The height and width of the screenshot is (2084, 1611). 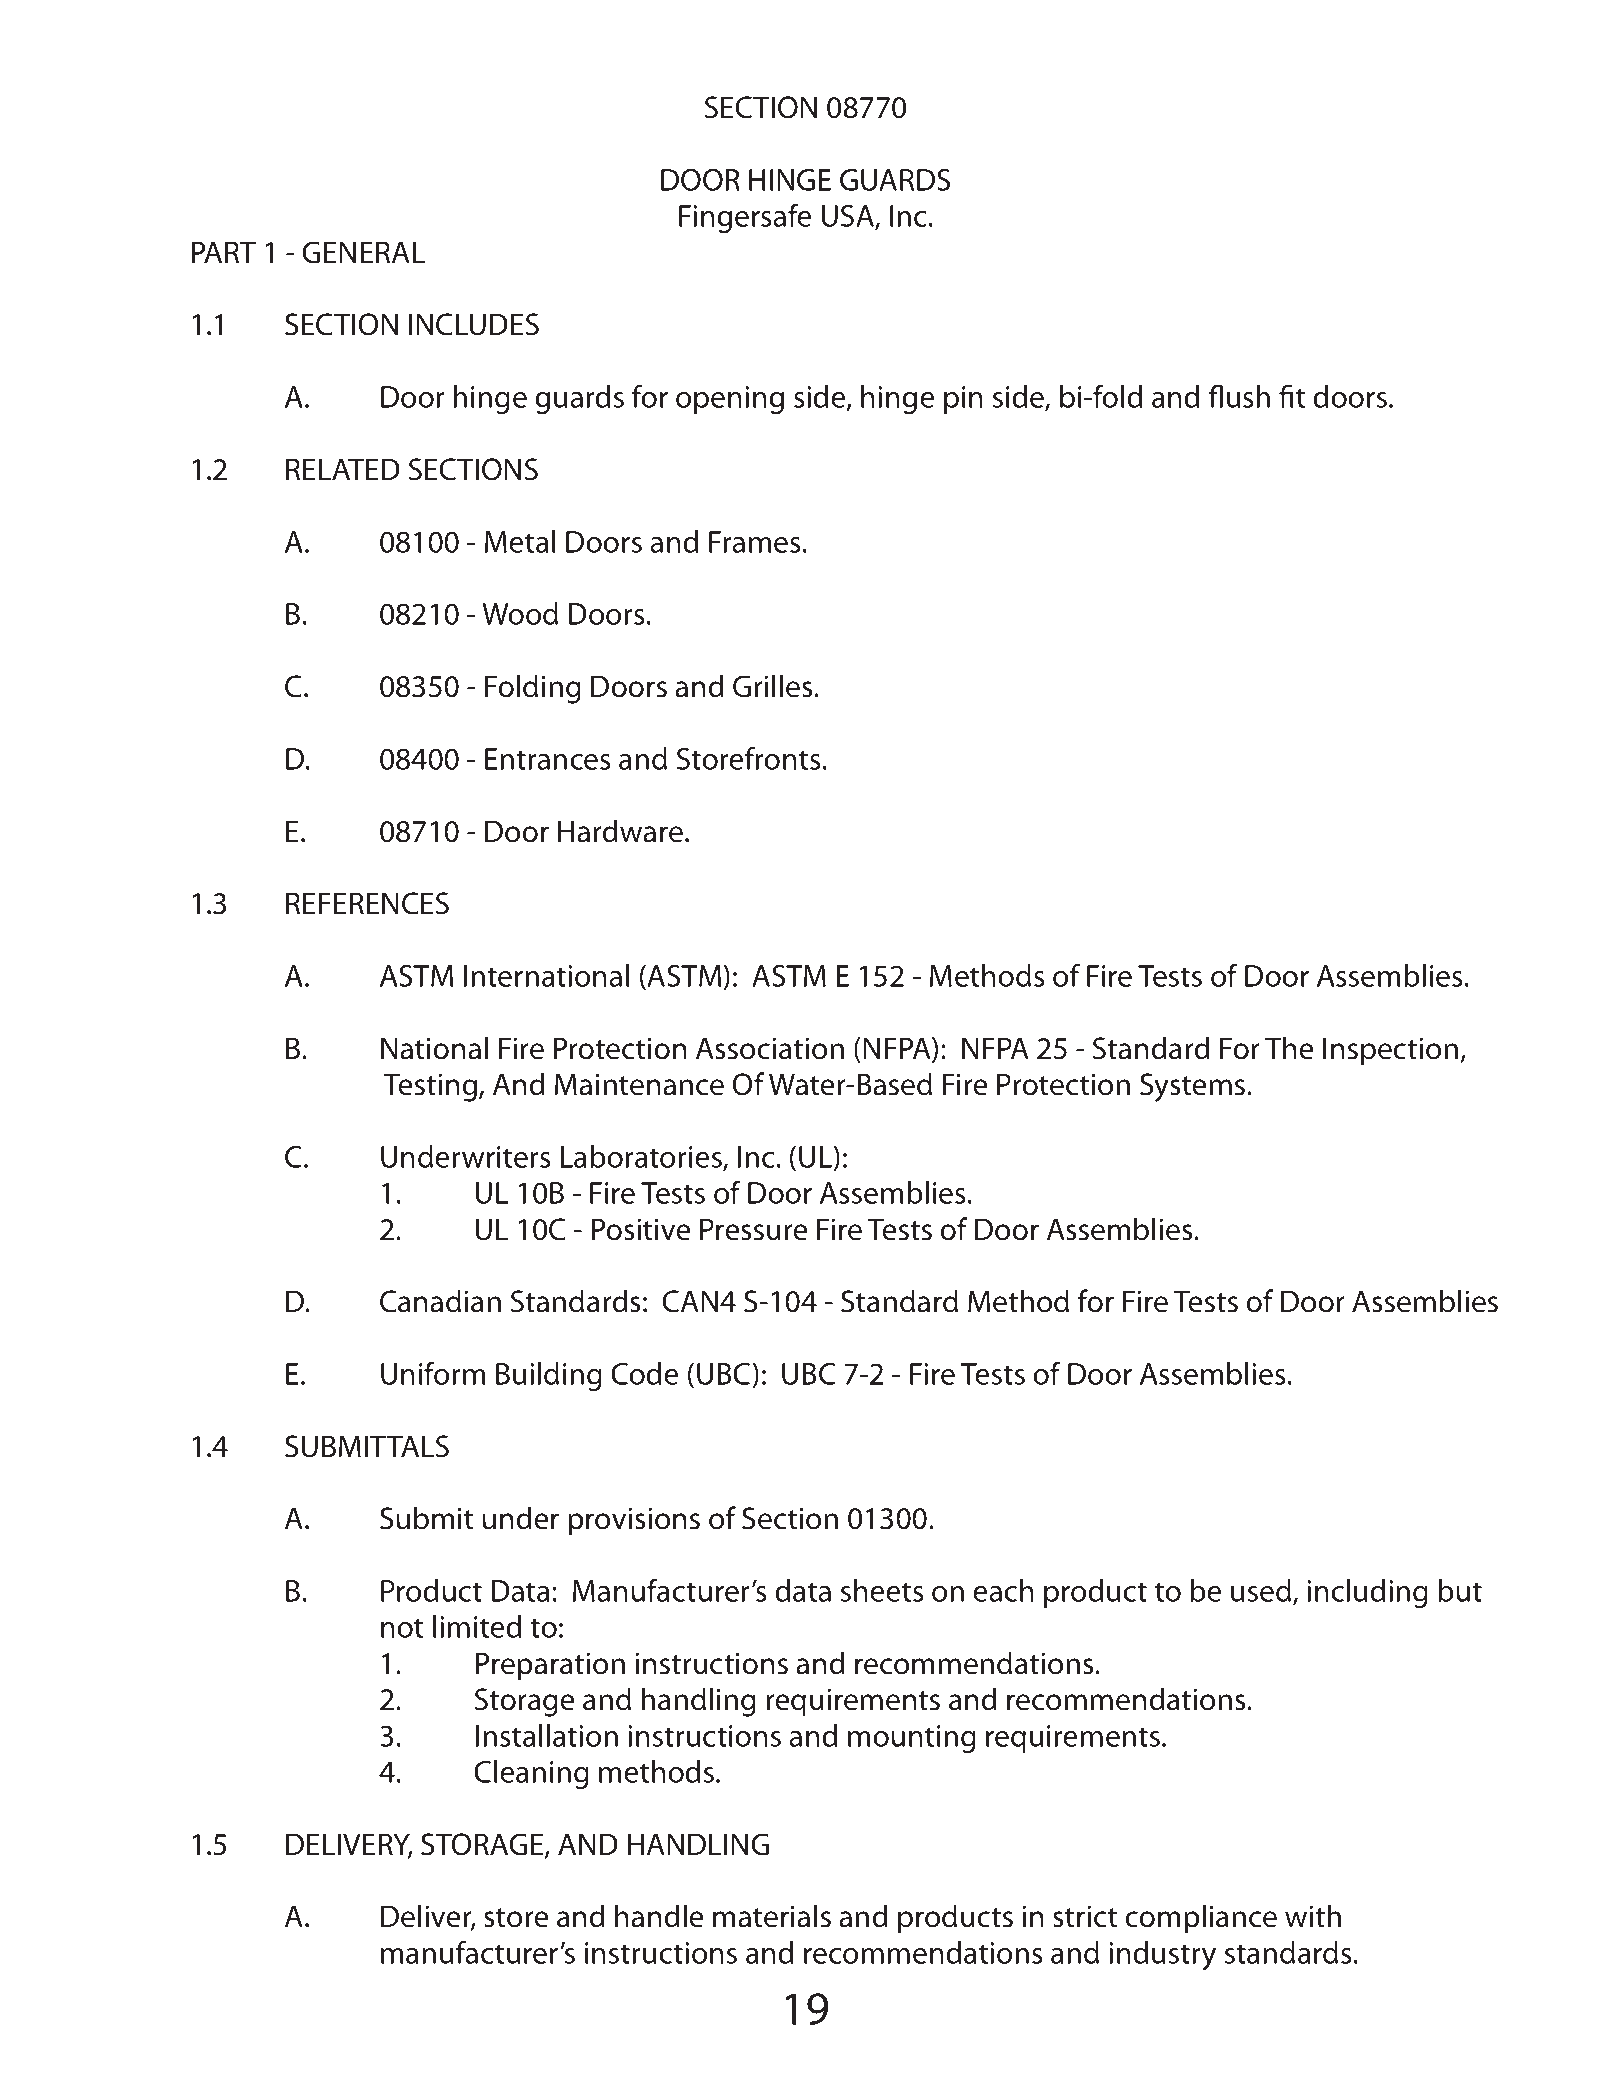 I want to click on GENERAL, so click(x=363, y=252).
